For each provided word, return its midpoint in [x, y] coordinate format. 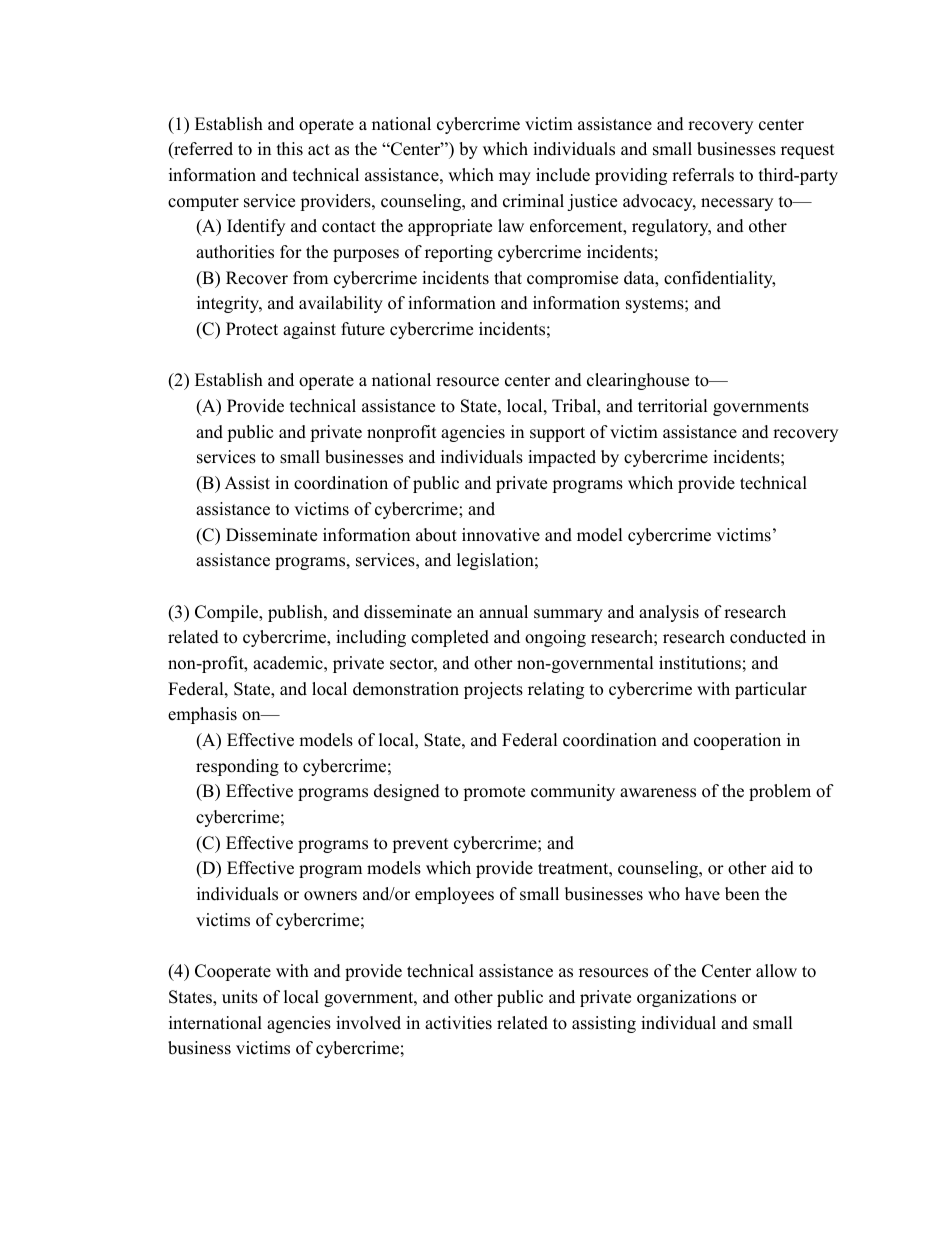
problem [780, 792]
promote [494, 793]
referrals [703, 175]
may [515, 178]
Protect [252, 329]
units [240, 997]
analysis [669, 613]
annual [503, 612]
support [557, 434]
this [290, 149]
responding [237, 767]
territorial [673, 406]
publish [296, 613]
